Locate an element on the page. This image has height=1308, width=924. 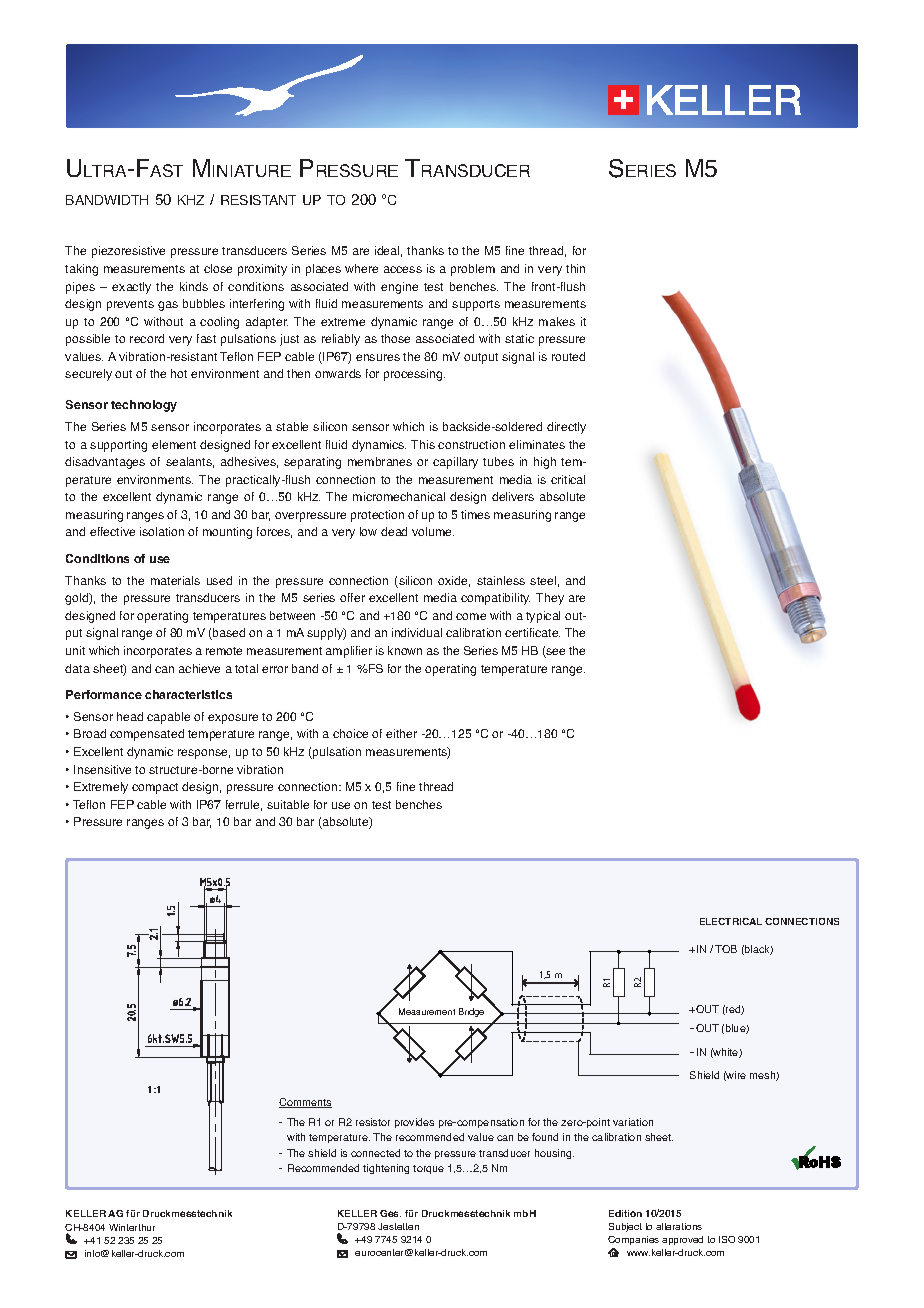
gas is located at coordinates (168, 306).
